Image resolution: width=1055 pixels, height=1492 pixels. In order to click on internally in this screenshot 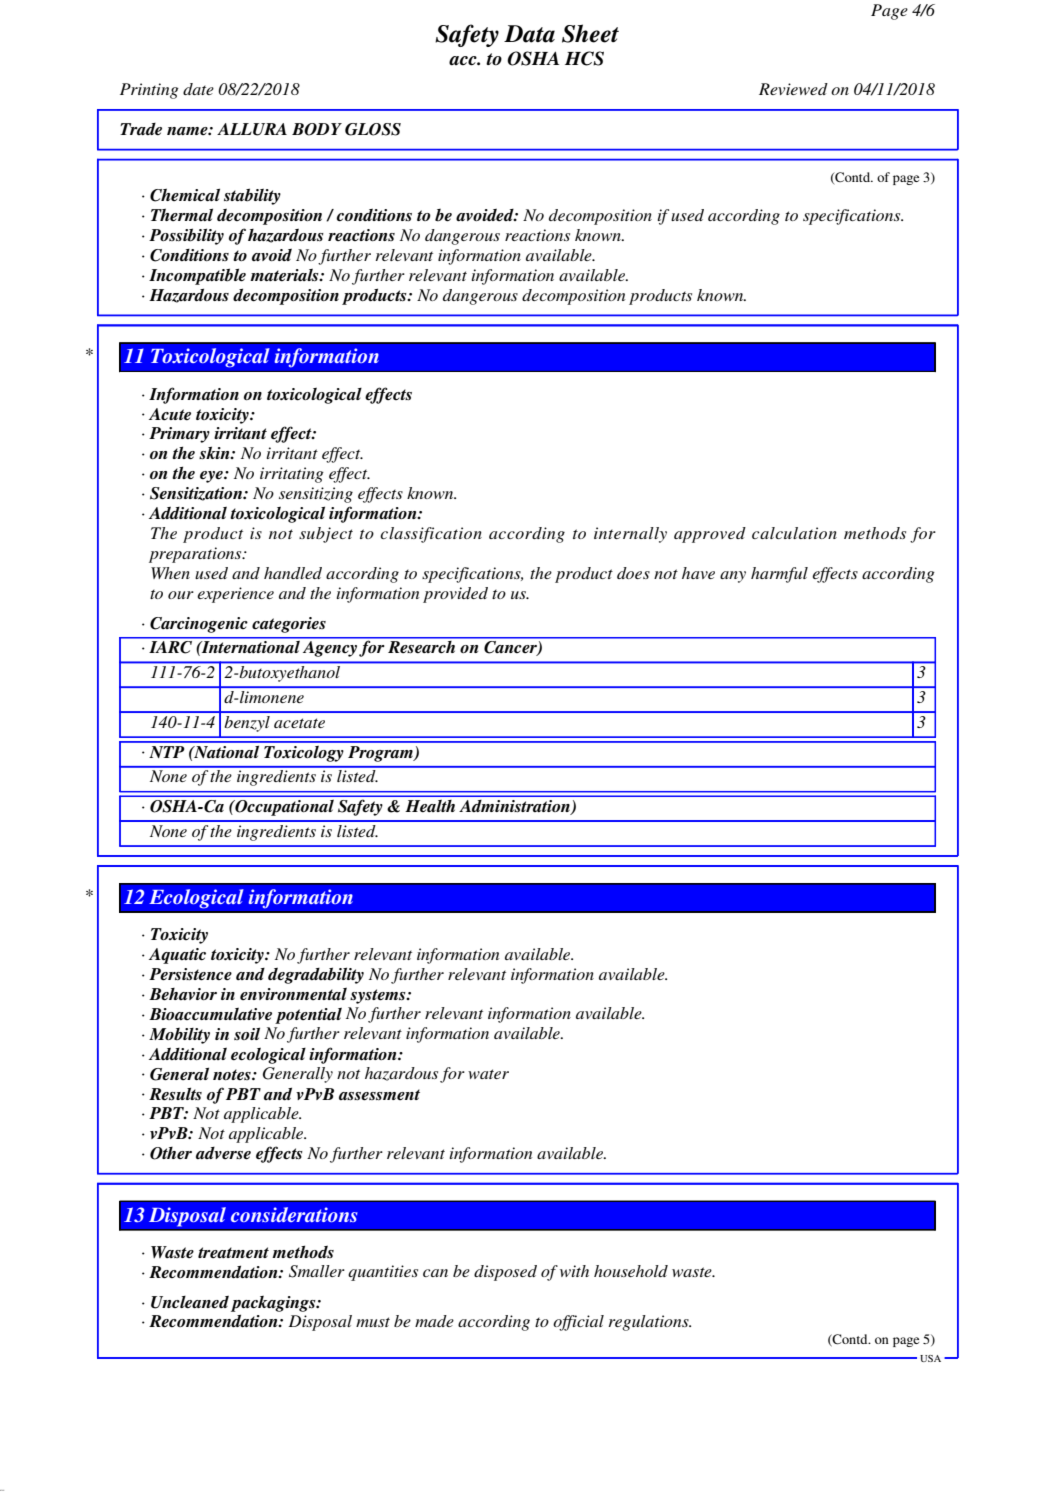, I will do `click(630, 535)`.
